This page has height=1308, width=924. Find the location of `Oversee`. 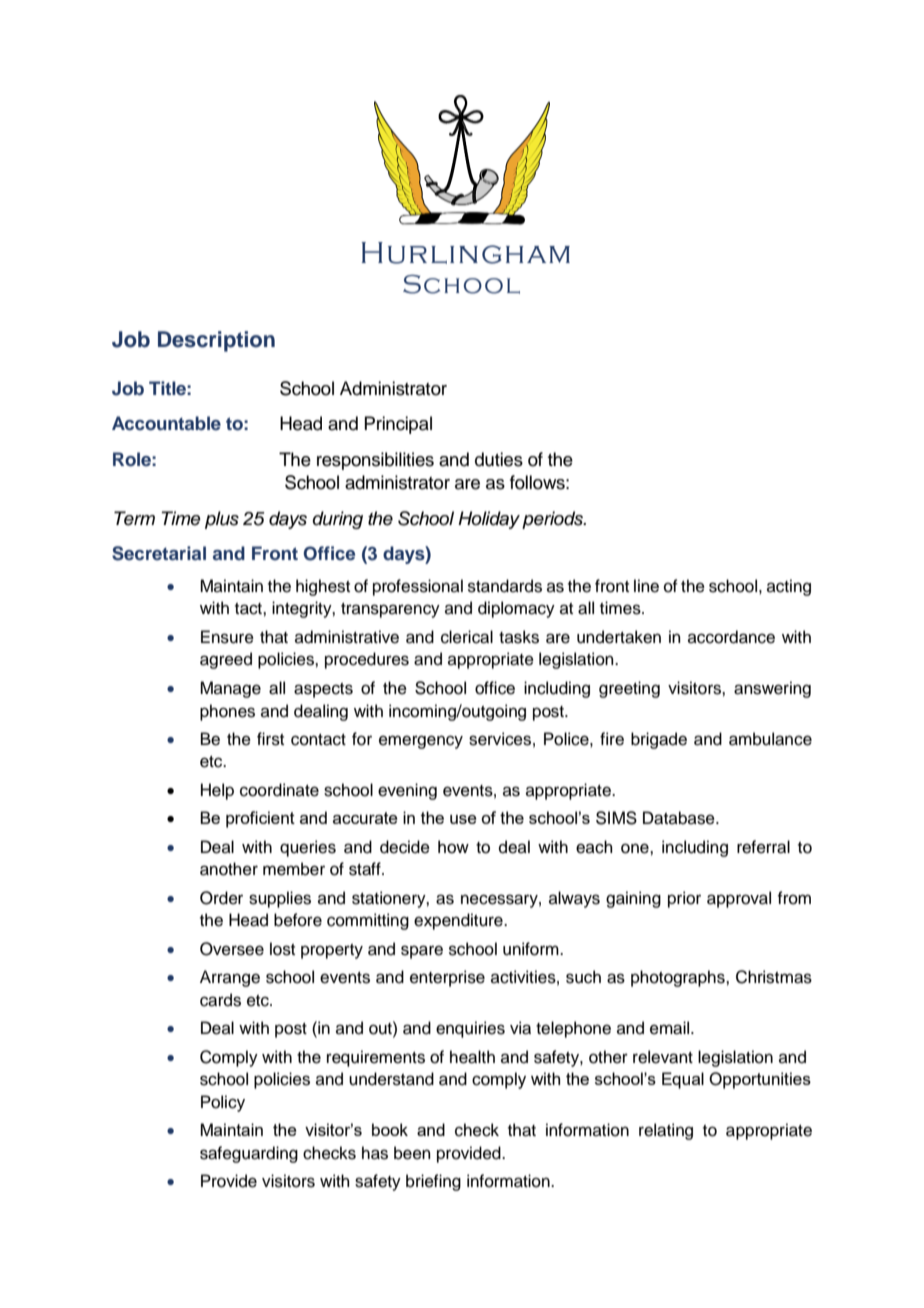

Oversee is located at coordinates (232, 949).
